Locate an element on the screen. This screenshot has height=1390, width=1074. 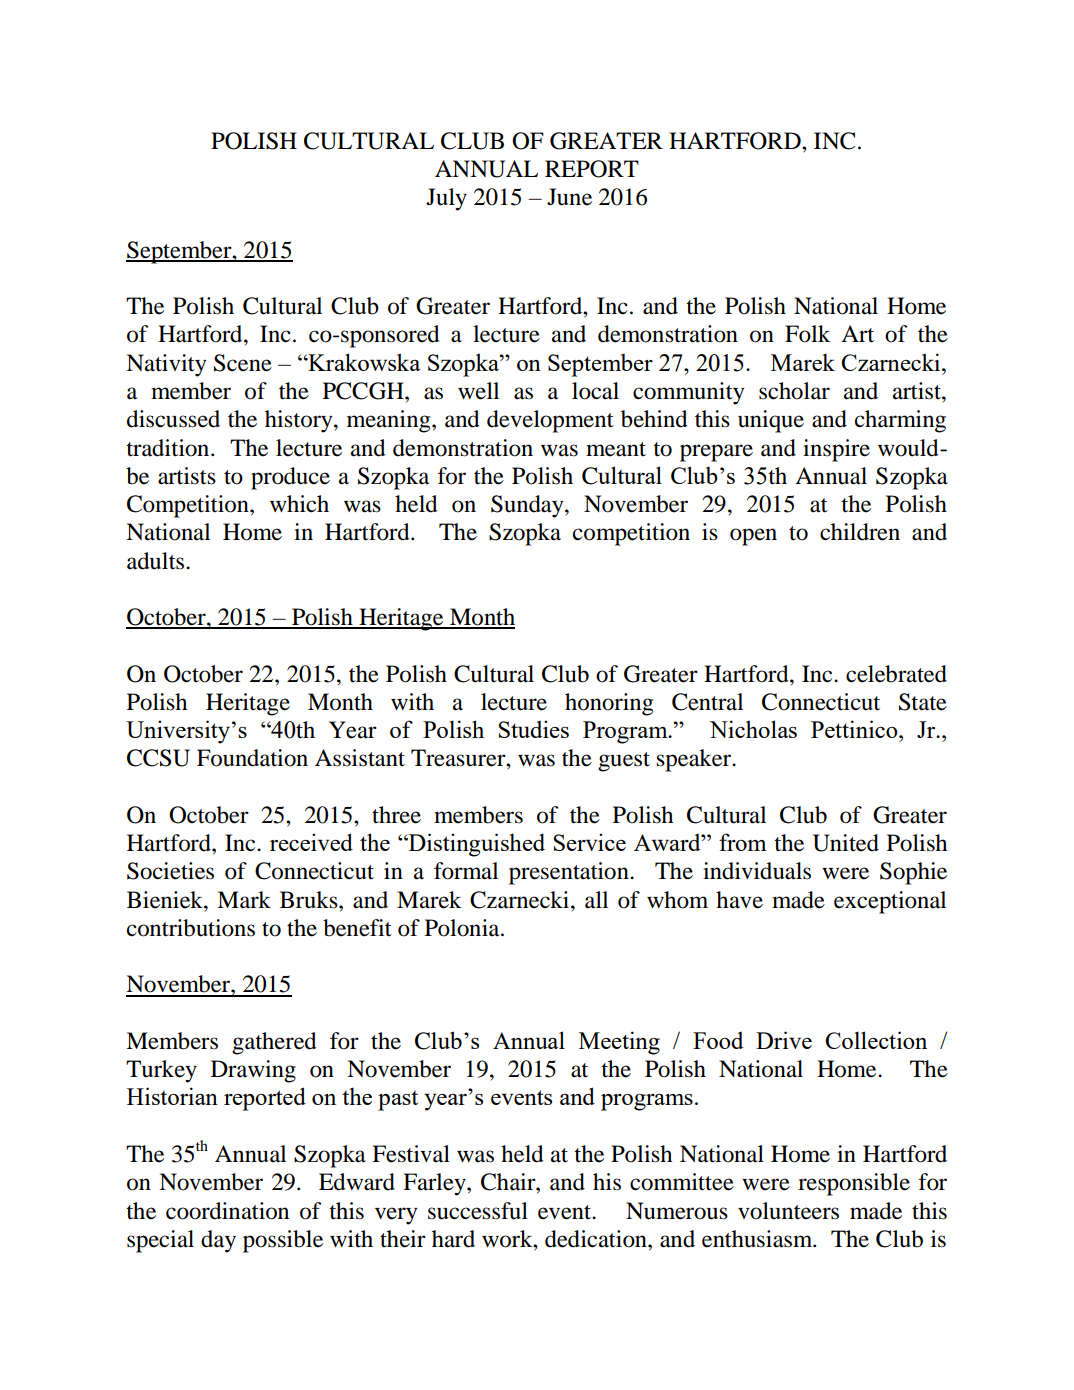
exceptional is located at coordinates (890, 902).
